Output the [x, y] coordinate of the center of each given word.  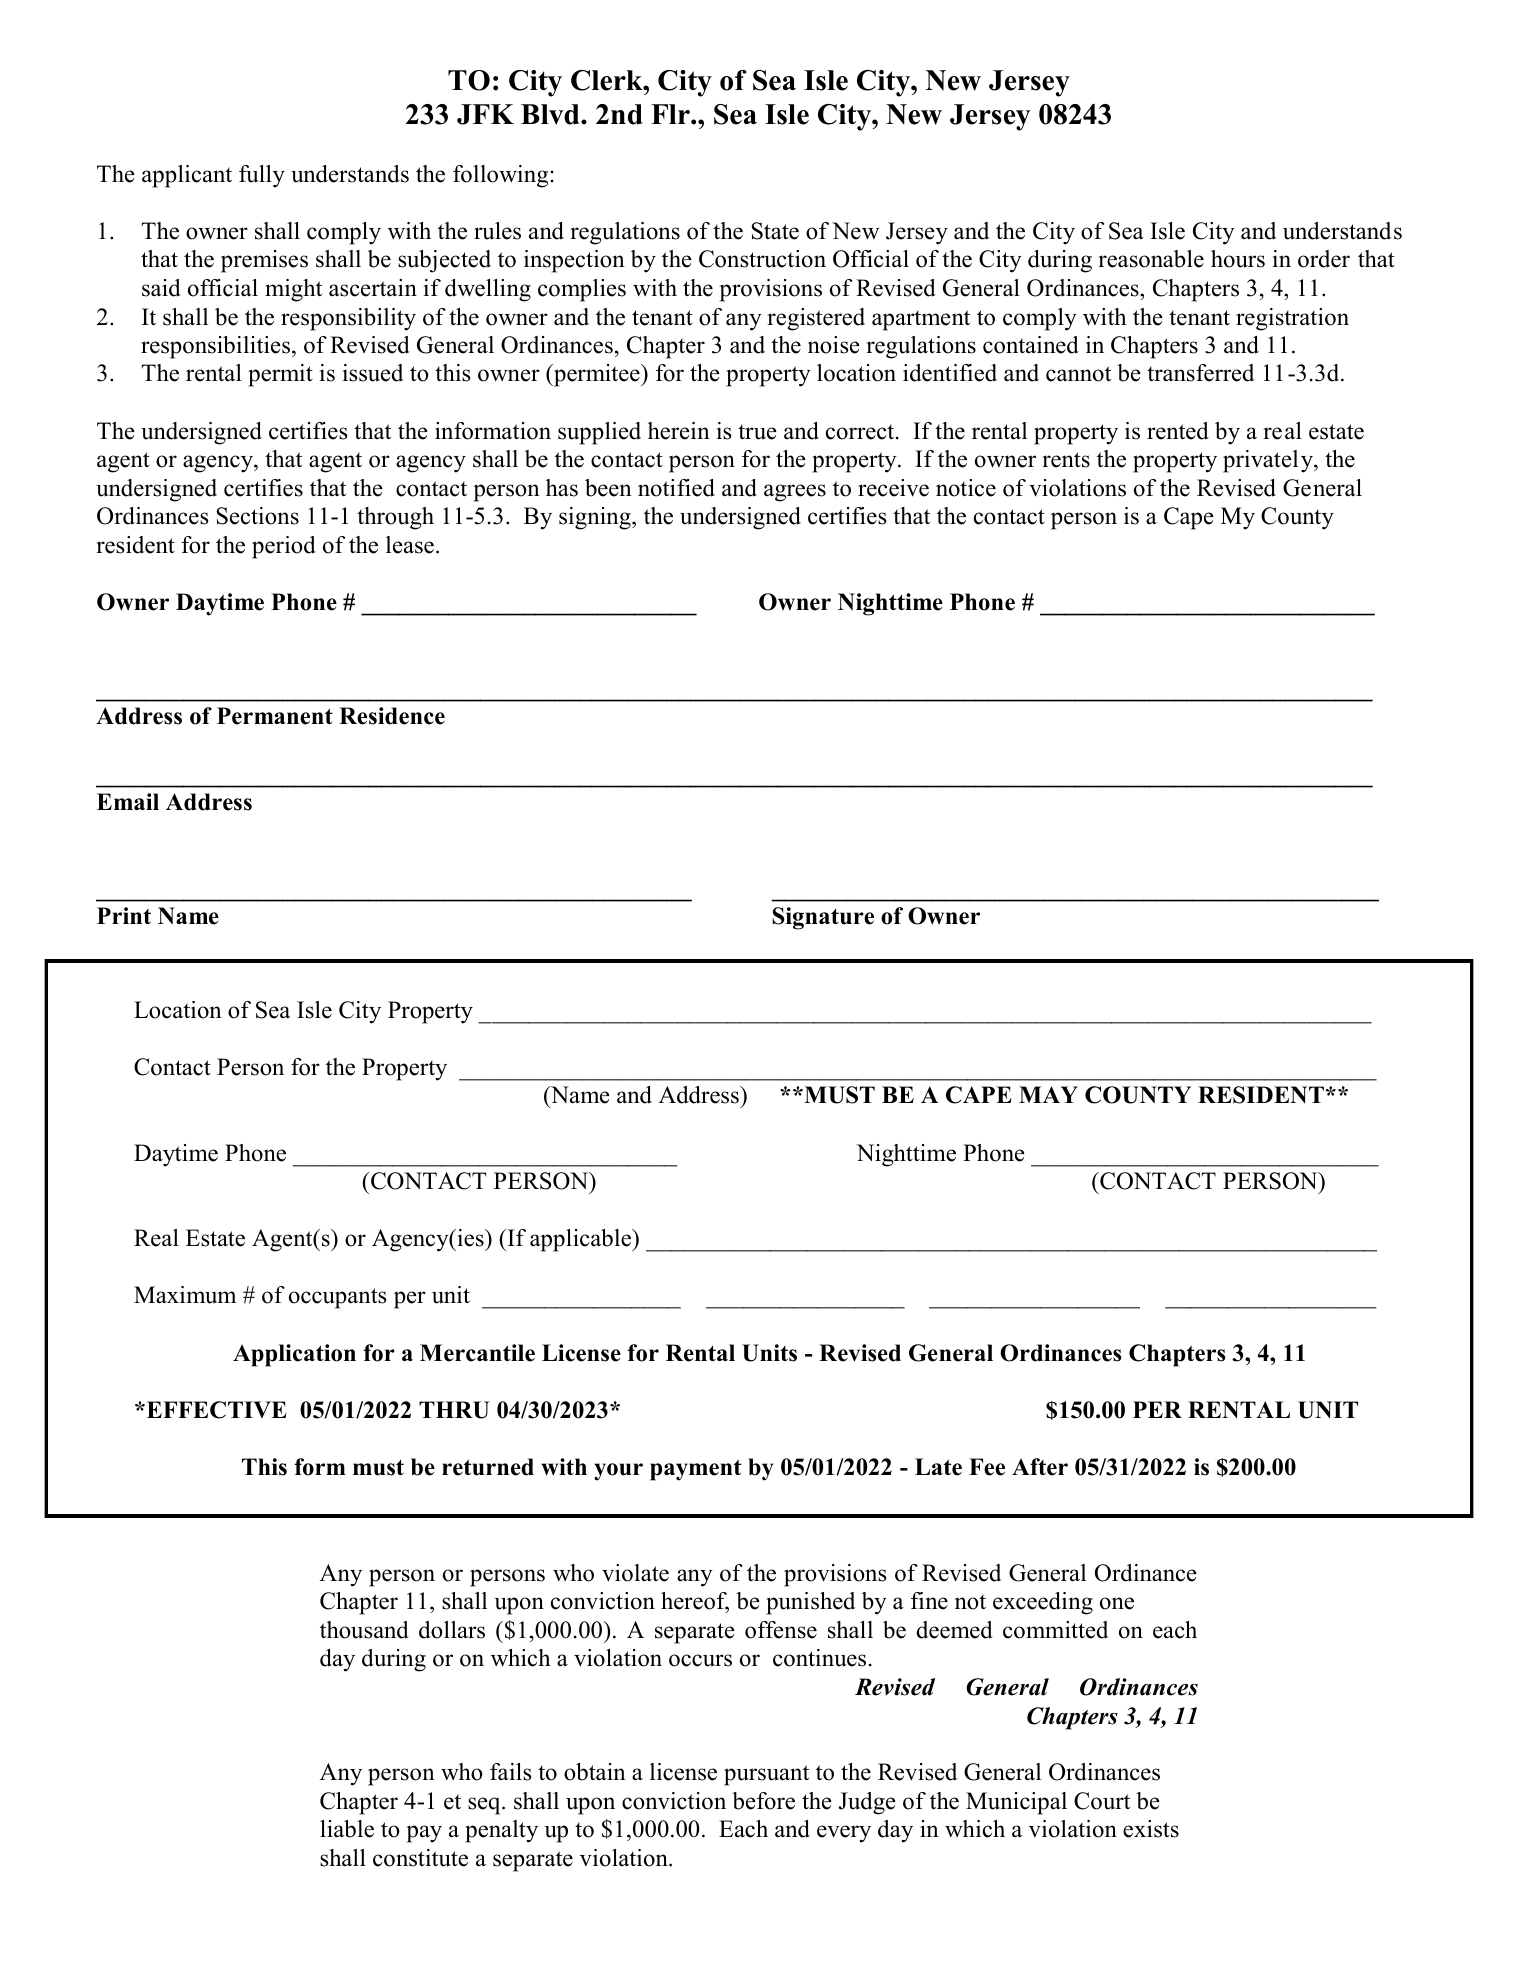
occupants [337, 1298]
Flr [671, 114]
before [763, 1801]
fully [262, 176]
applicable [582, 1240]
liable [347, 1829]
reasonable [1151, 259]
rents [1066, 460]
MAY [1048, 1094]
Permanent [275, 716]
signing [596, 518]
